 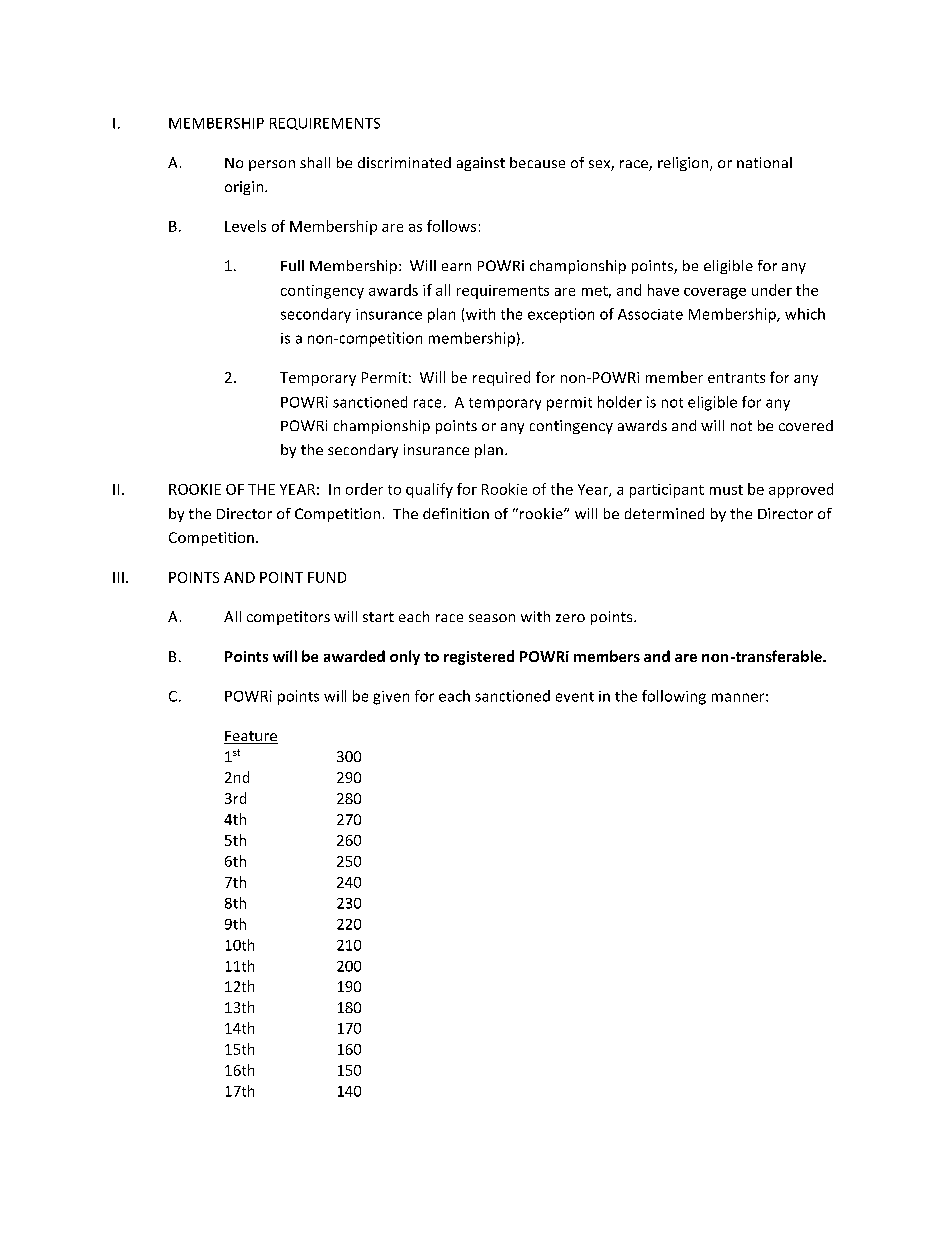 What do you see at coordinates (456, 267) in the screenshot?
I see `earn` at bounding box center [456, 267].
